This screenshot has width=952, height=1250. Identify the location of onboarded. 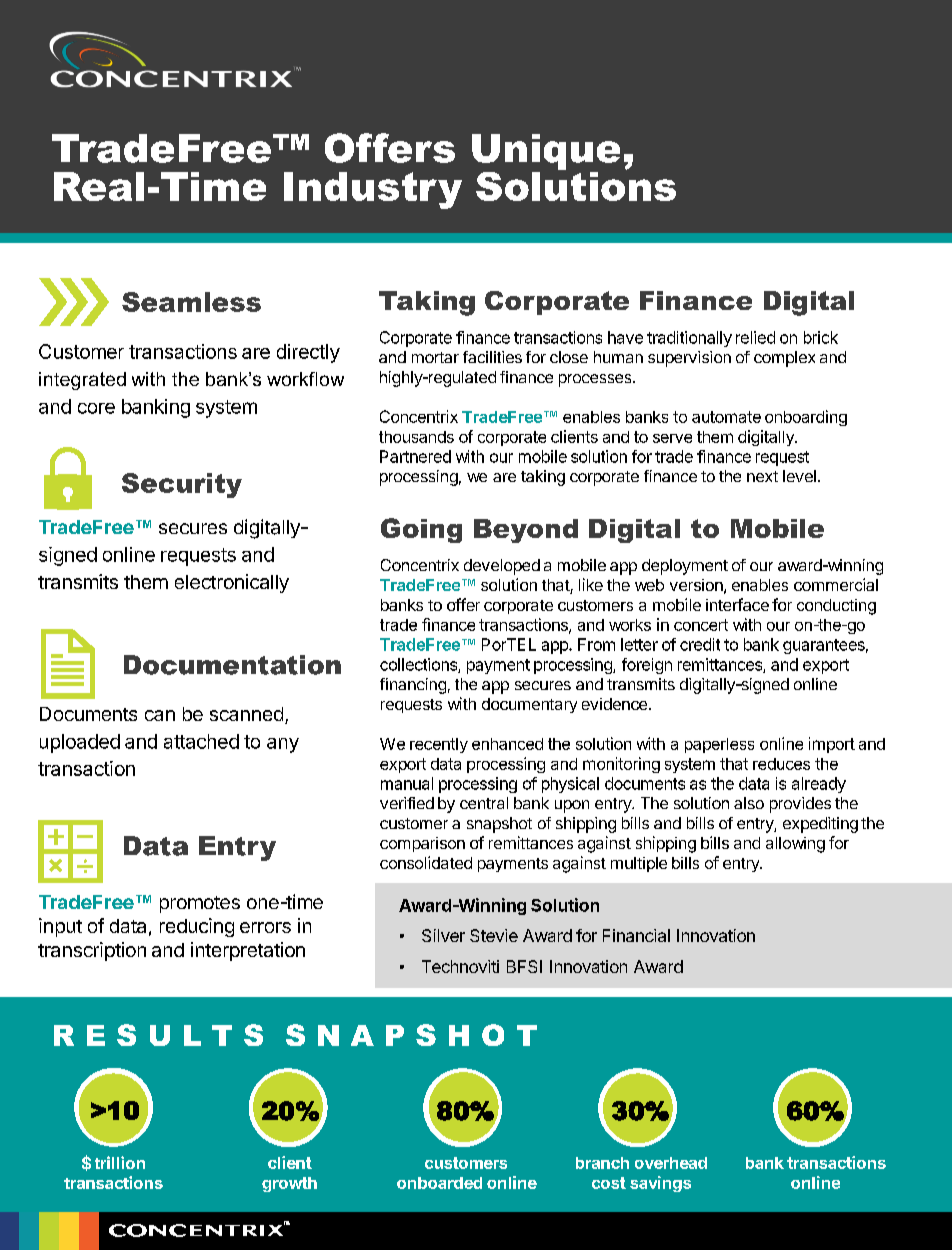
(439, 1183).
